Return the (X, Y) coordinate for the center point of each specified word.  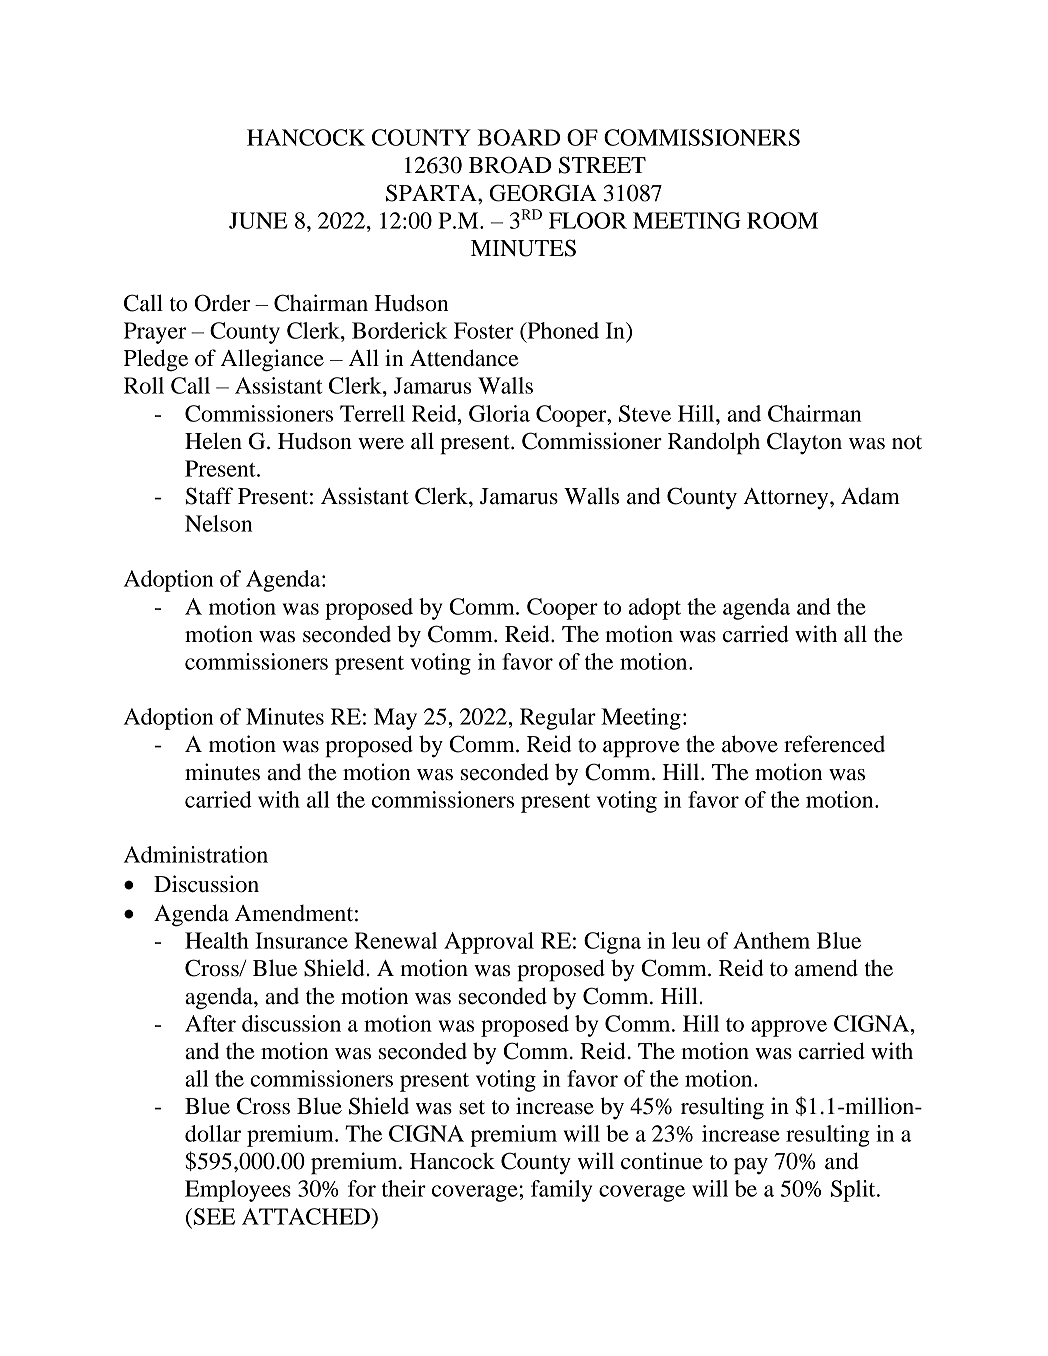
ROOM (782, 220)
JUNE (258, 220)
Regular (558, 719)
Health (217, 940)
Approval (489, 943)
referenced (834, 744)
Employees (238, 1191)
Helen (213, 441)
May (395, 719)
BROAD (510, 165)
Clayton (804, 443)
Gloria (499, 413)
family (561, 1191)
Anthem (771, 940)
